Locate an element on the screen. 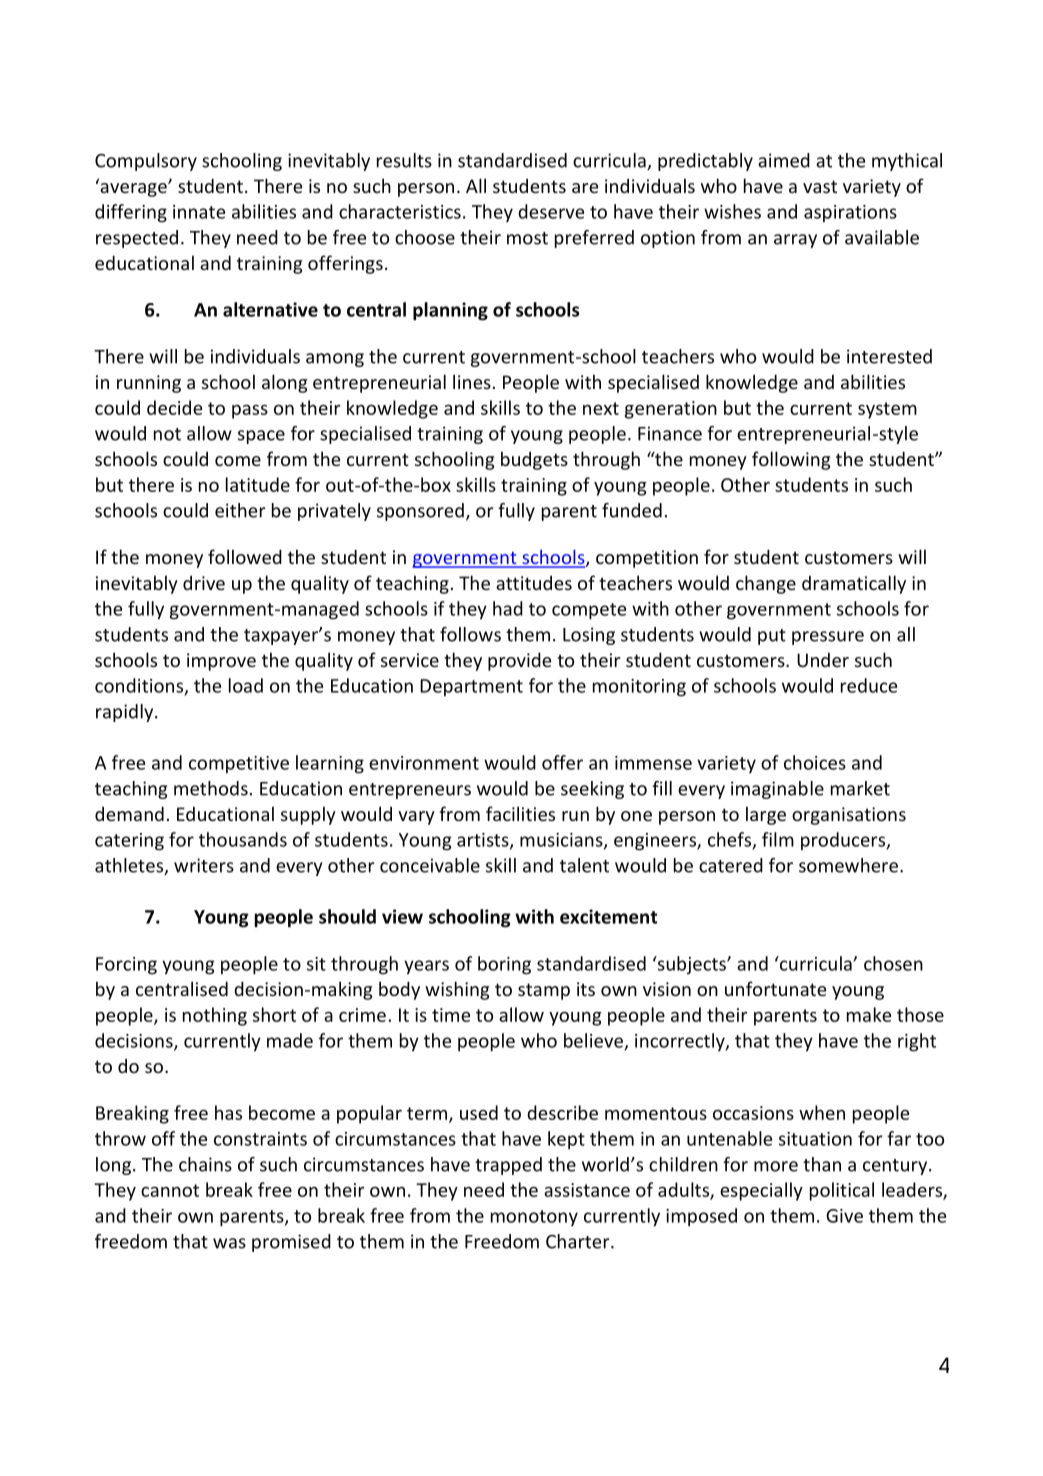 Image resolution: width=1043 pixels, height=1476 pixels. vast is located at coordinates (820, 186).
